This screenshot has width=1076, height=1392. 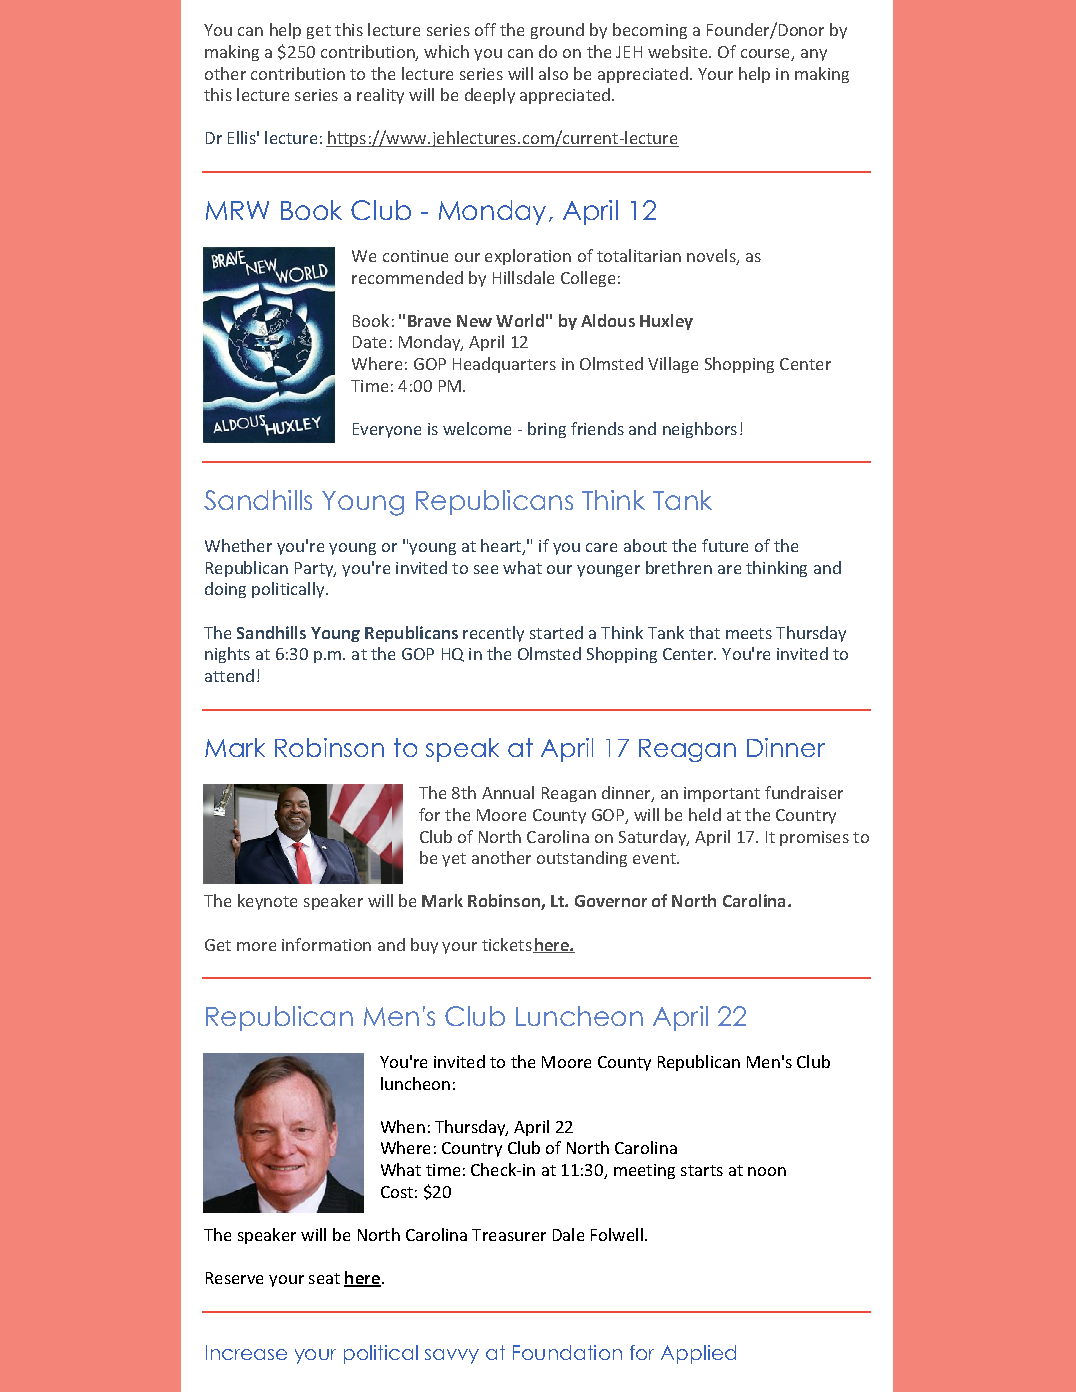 What do you see at coordinates (380, 96) in the screenshot?
I see `reality` at bounding box center [380, 96].
